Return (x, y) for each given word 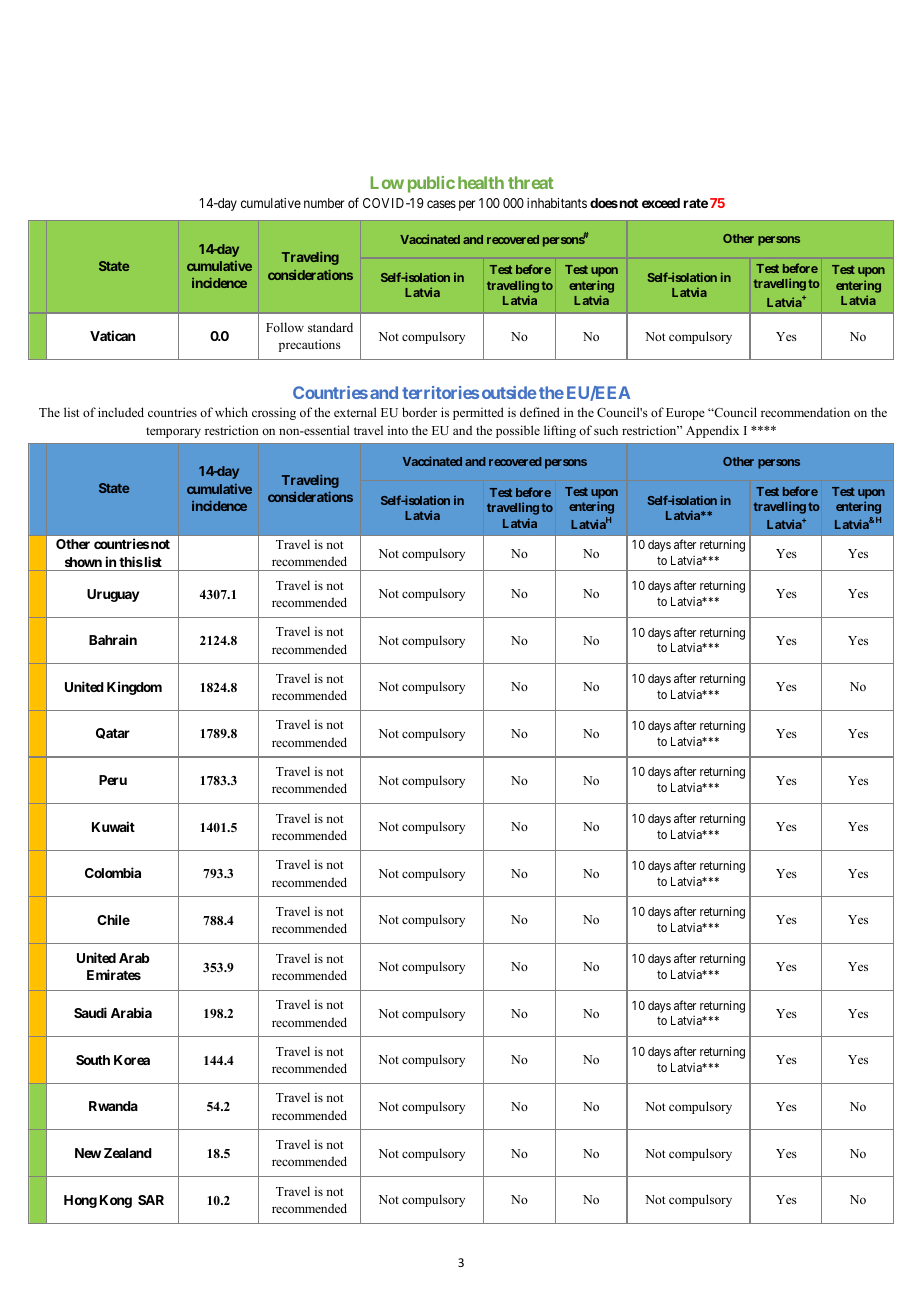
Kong (116, 1201)
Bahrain (113, 639)
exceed (661, 203)
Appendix (712, 431)
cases (441, 204)
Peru (113, 780)
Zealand (128, 1153)
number (324, 203)
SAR (151, 1200)
